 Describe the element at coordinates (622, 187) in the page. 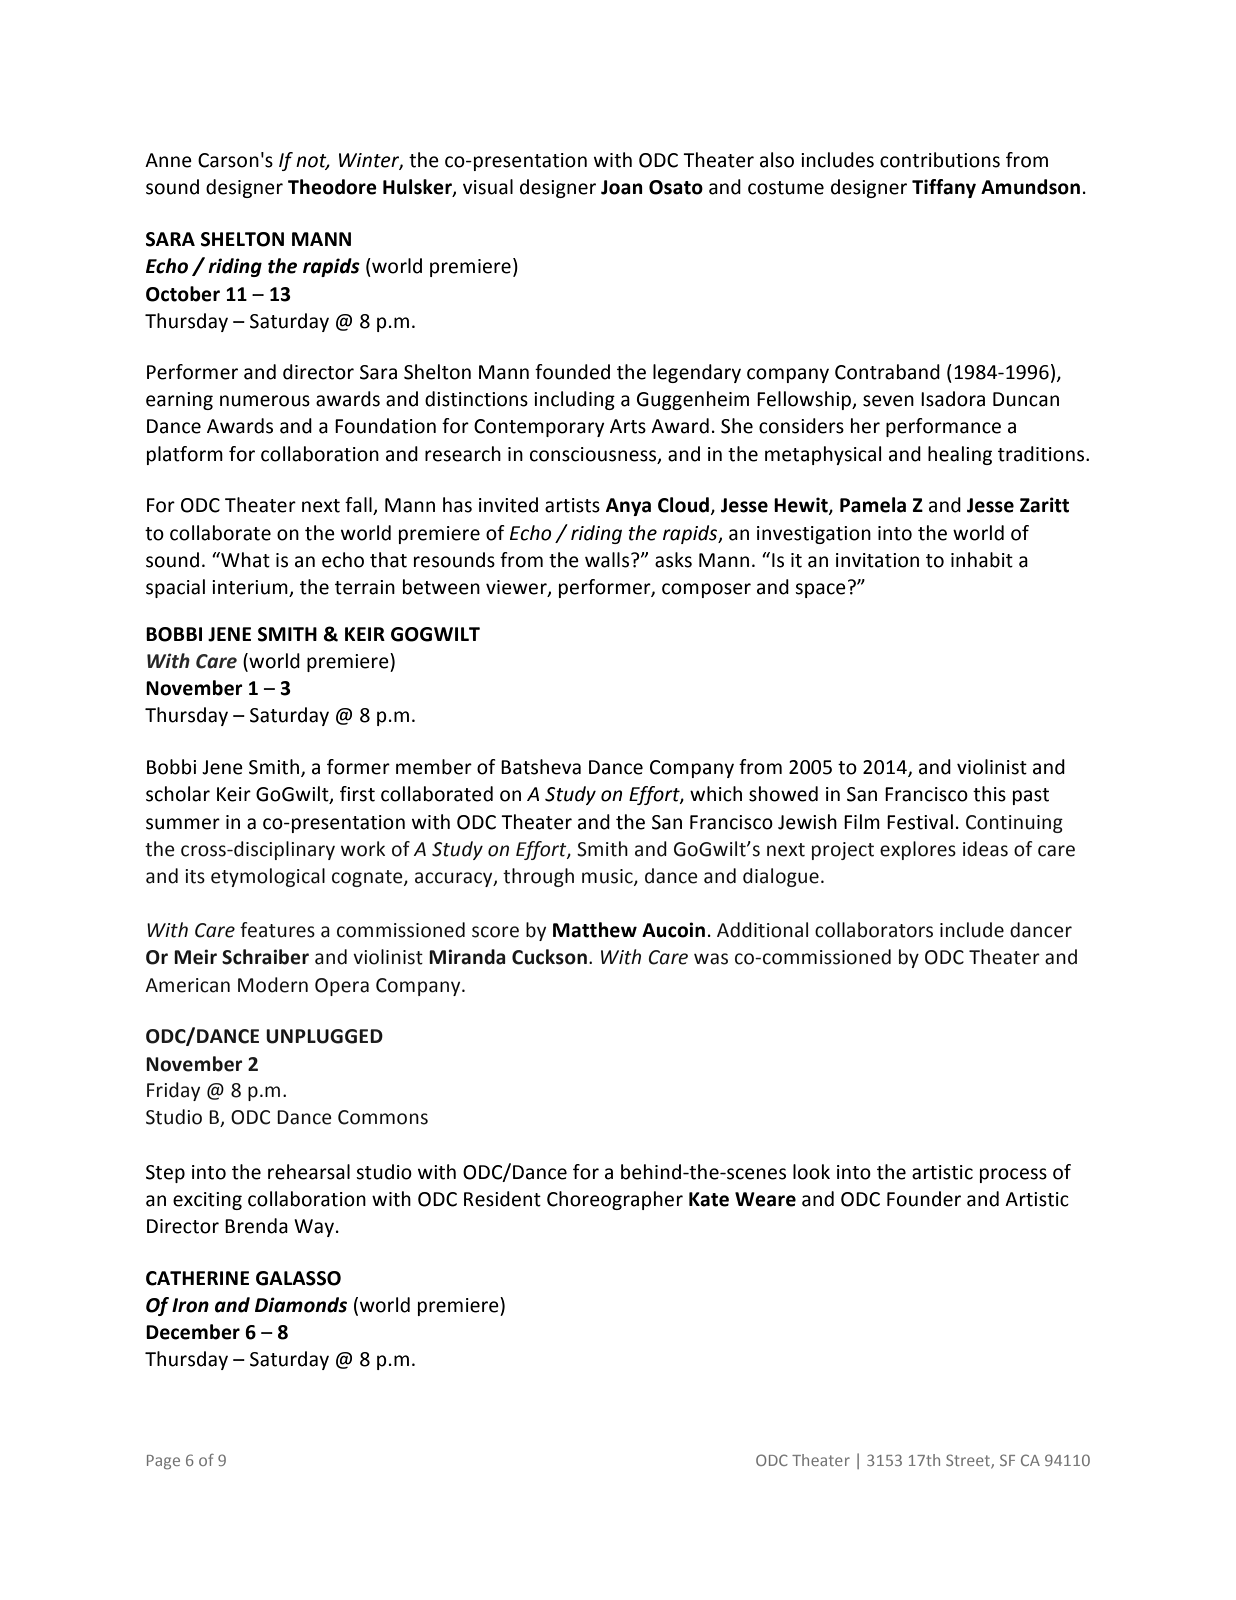

I see `Joan` at that location.
